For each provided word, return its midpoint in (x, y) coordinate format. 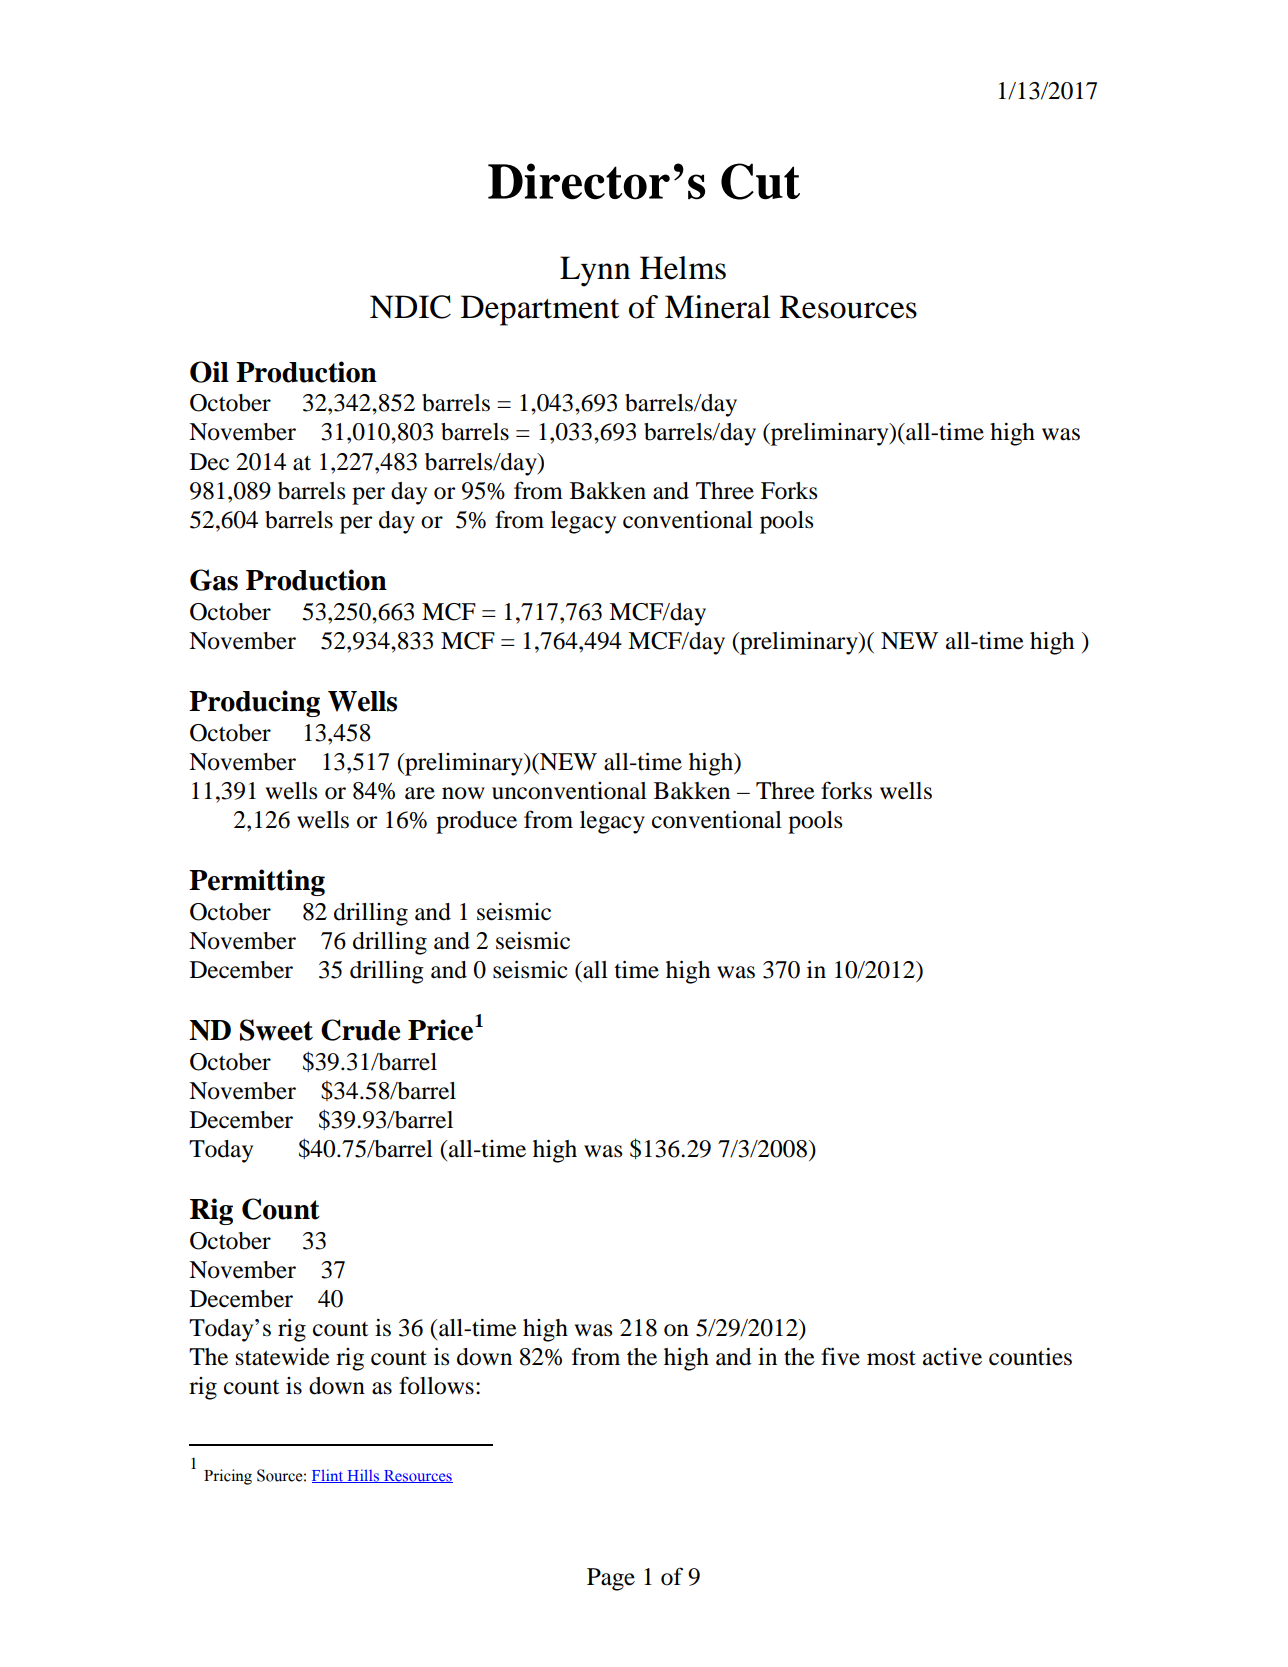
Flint (329, 1476)
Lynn (595, 271)
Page (611, 1579)
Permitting (257, 882)
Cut (760, 181)
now (463, 793)
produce (476, 822)
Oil (209, 372)
